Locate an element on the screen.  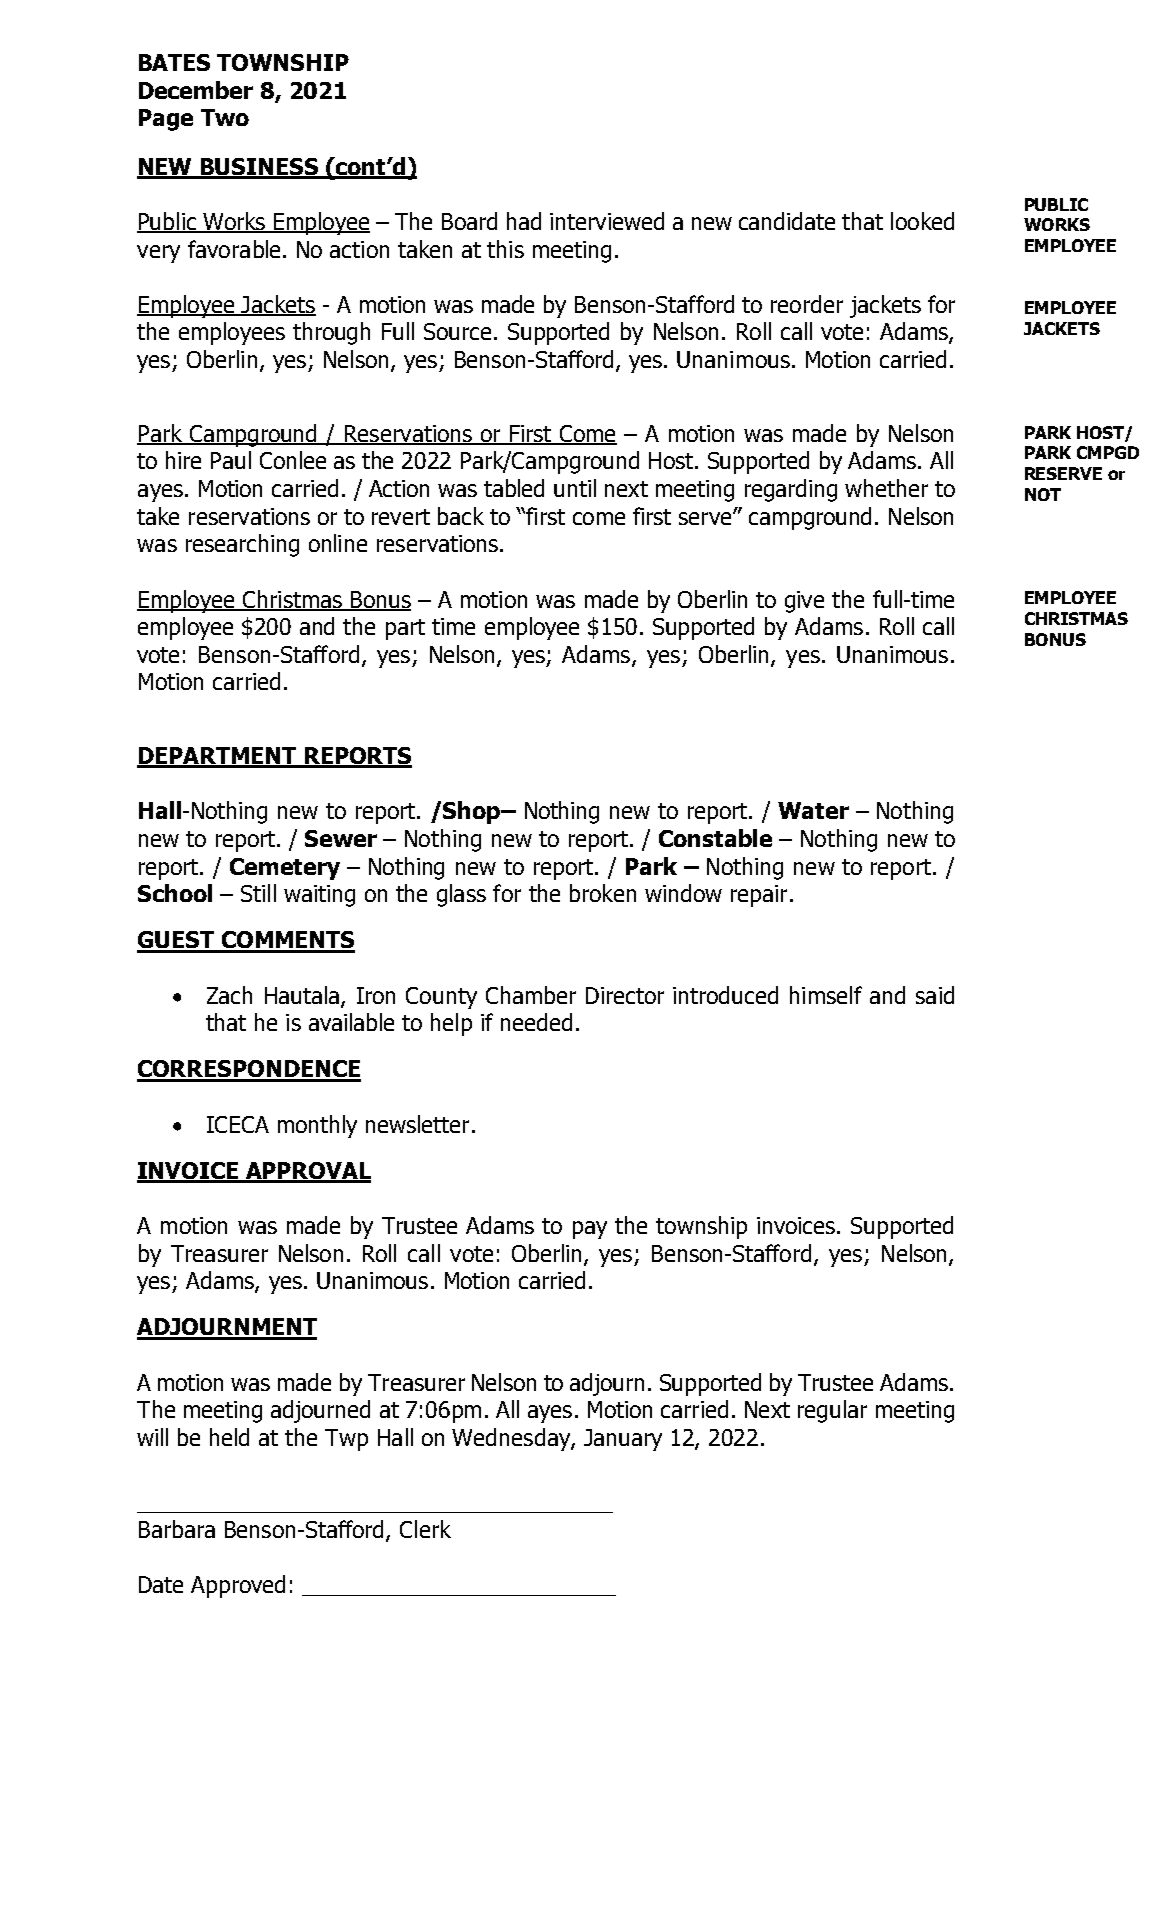
Cemetery is located at coordinates (285, 869).
